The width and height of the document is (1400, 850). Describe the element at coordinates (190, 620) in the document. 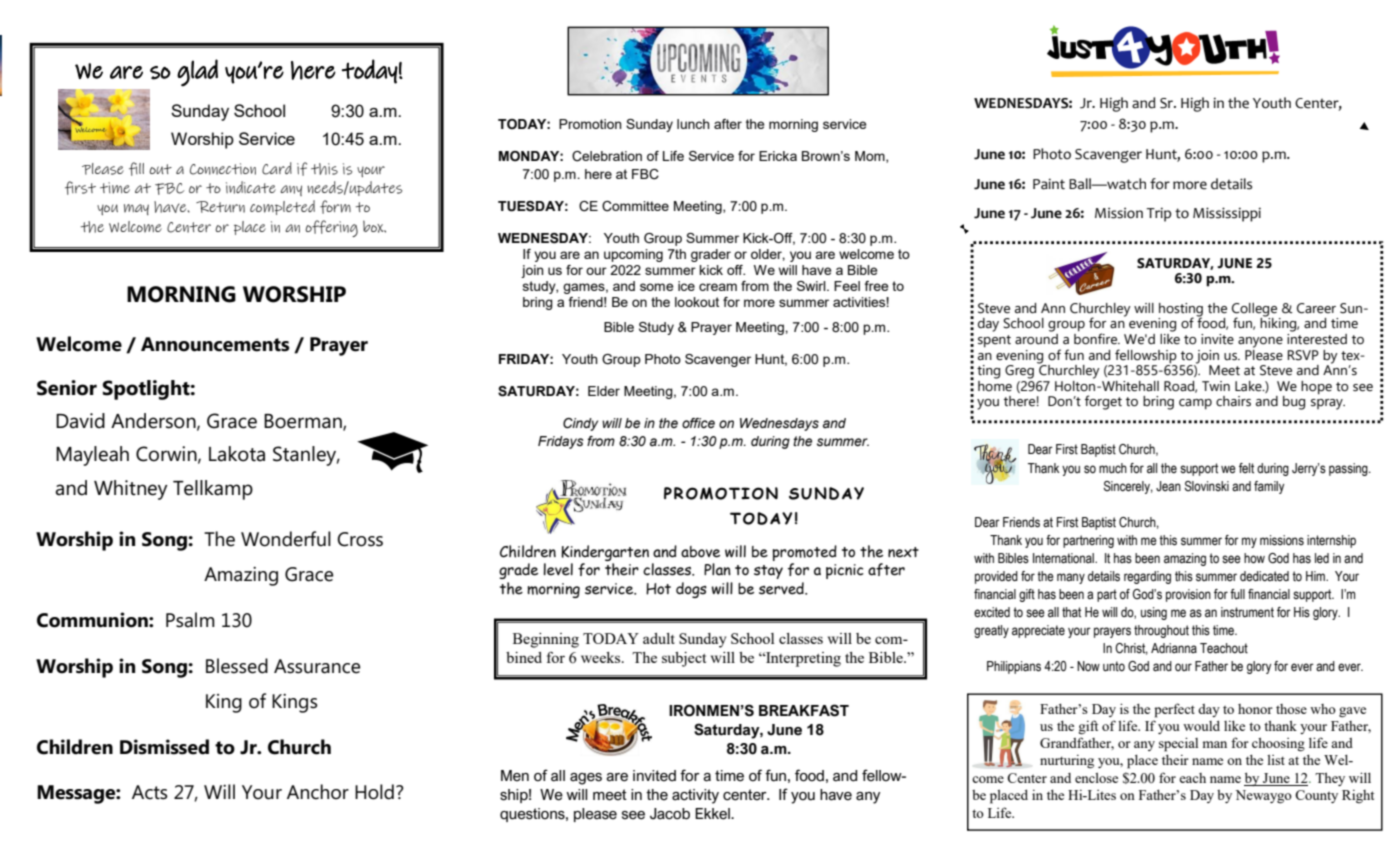

I see `Psalm` at that location.
